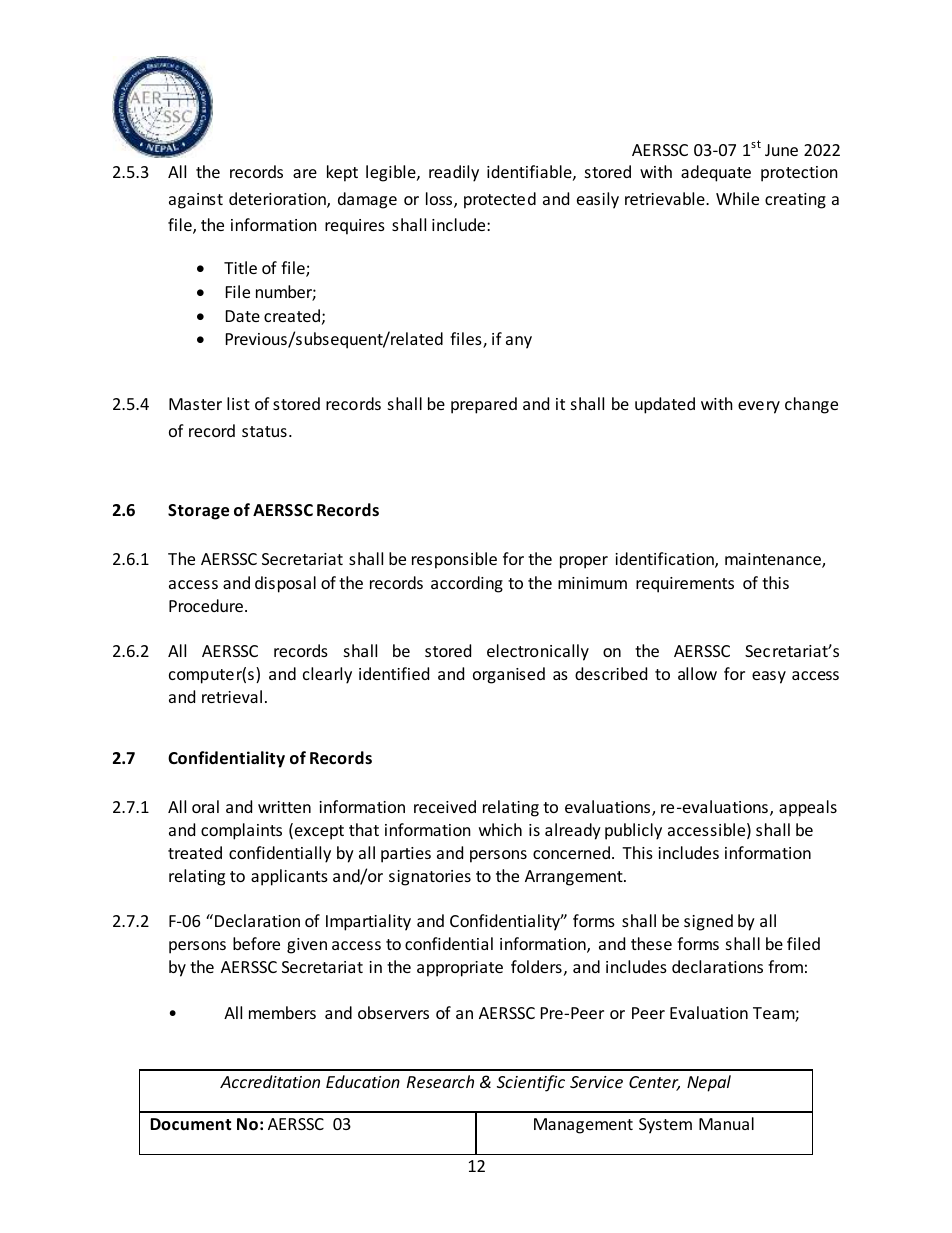 Image resolution: width=952 pixels, height=1233 pixels. Describe the element at coordinates (270, 1081) in the screenshot. I see `Accreditation` at that location.
